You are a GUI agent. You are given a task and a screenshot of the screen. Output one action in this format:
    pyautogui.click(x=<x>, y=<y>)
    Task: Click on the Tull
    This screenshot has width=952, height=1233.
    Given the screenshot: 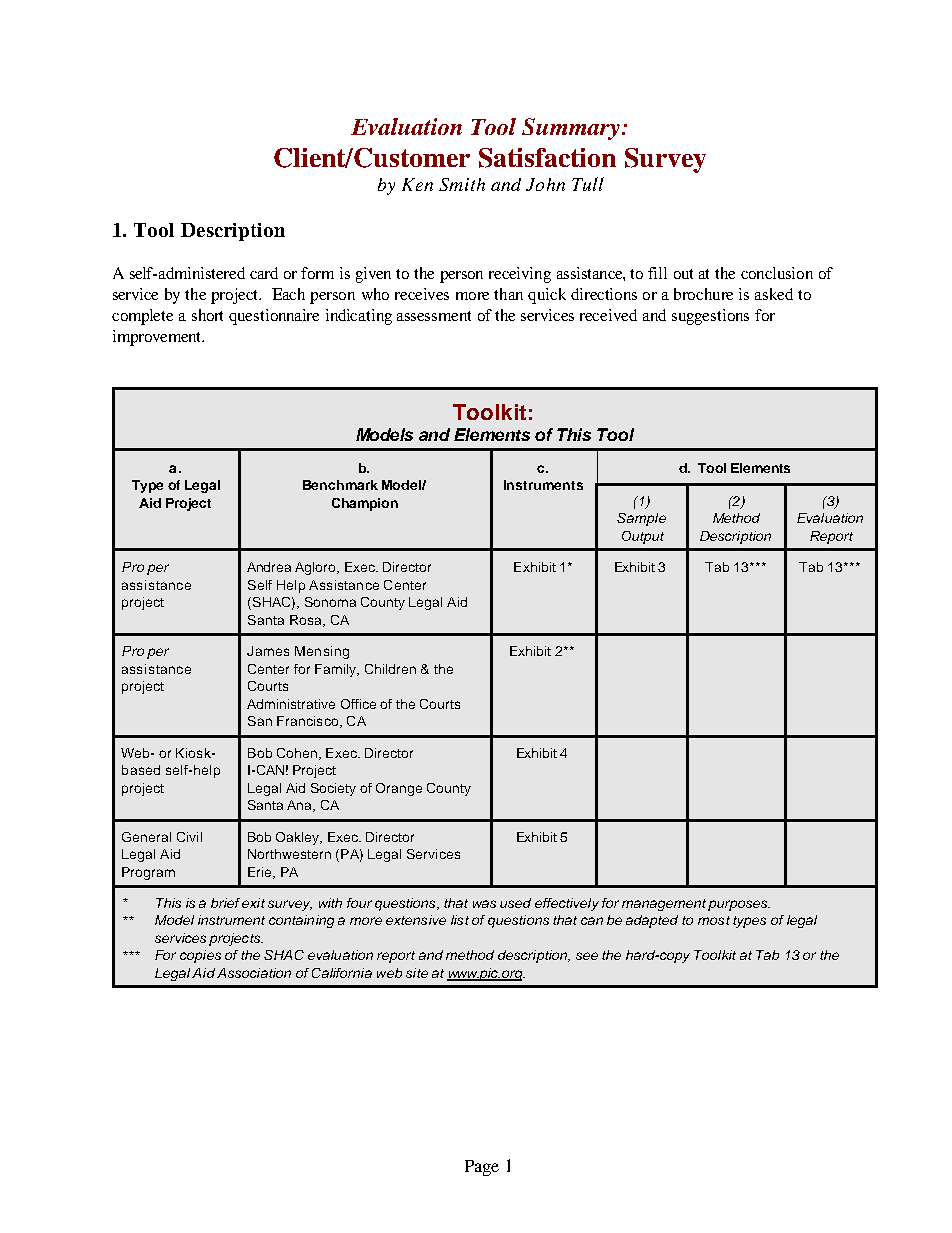 What is the action you would take?
    pyautogui.click(x=588, y=184)
